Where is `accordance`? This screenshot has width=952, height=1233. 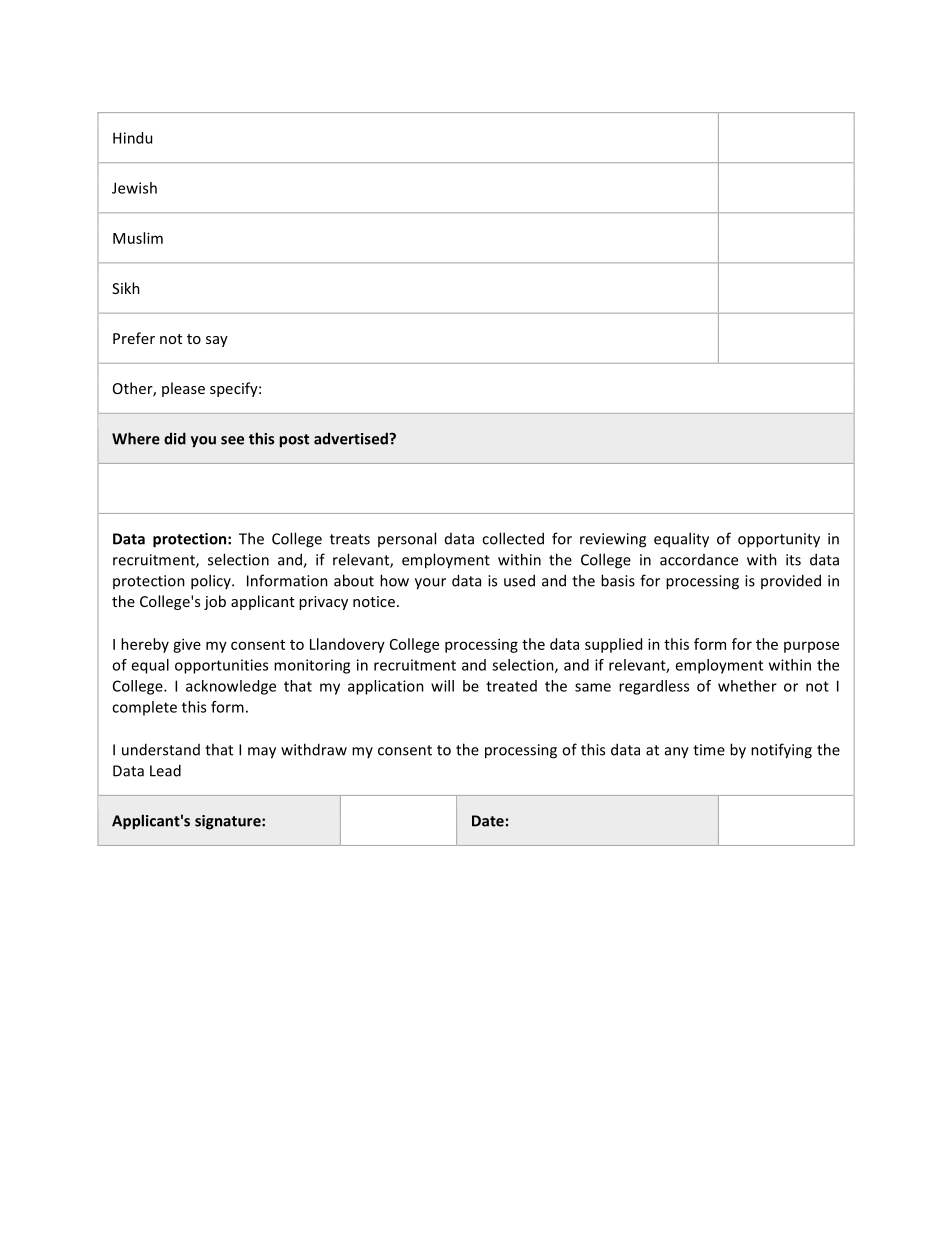
accordance is located at coordinates (699, 560).
